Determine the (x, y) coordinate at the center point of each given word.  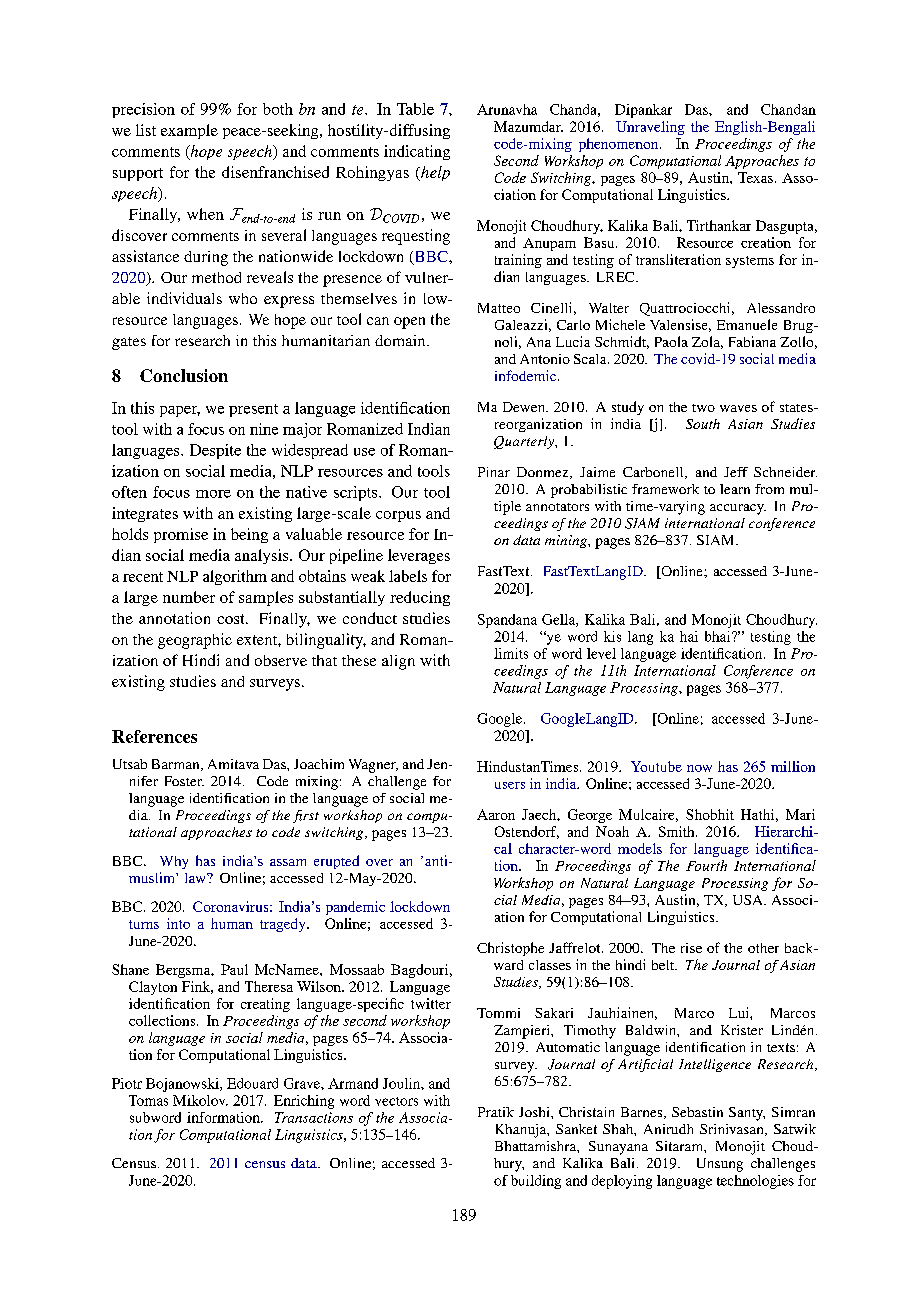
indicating (417, 152)
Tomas (148, 1100)
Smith (678, 831)
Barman (177, 765)
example (189, 131)
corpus (398, 516)
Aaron (496, 814)
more (213, 494)
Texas (755, 177)
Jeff (736, 472)
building (536, 1182)
